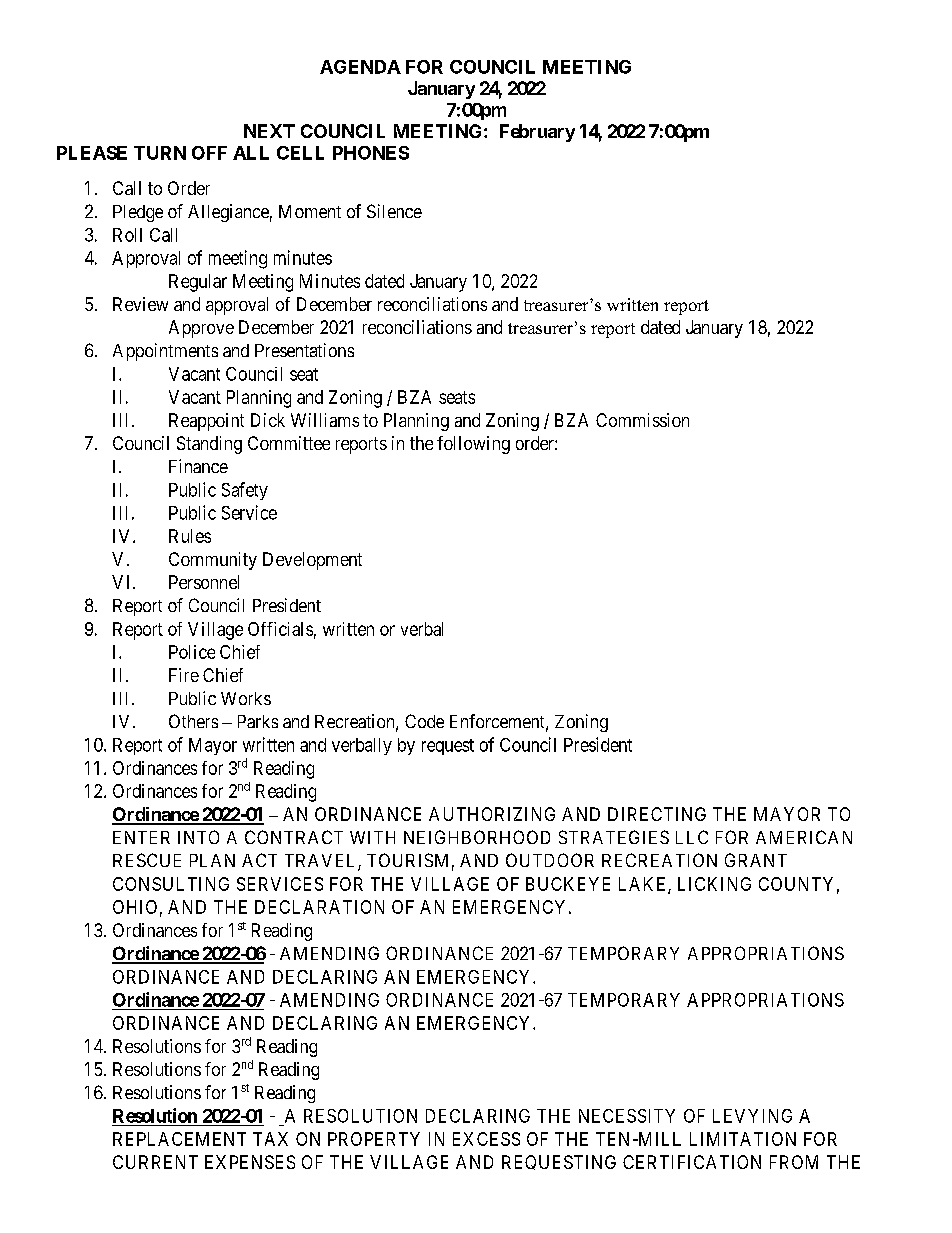 The height and width of the screenshot is (1233, 952). Describe the element at coordinates (537, 133) in the screenshot. I see `February` at that location.
